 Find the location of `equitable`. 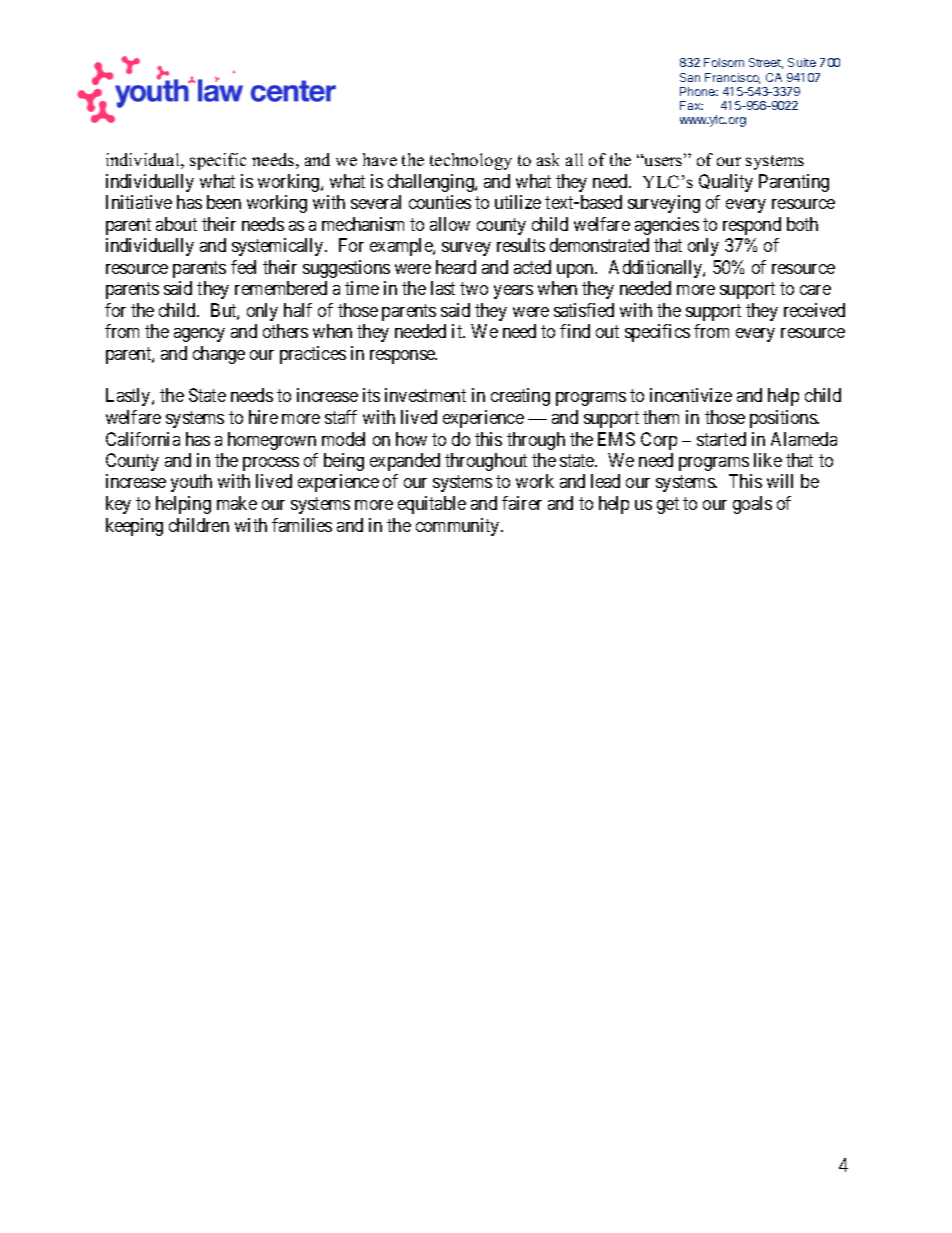

equitable is located at coordinates (432, 505).
